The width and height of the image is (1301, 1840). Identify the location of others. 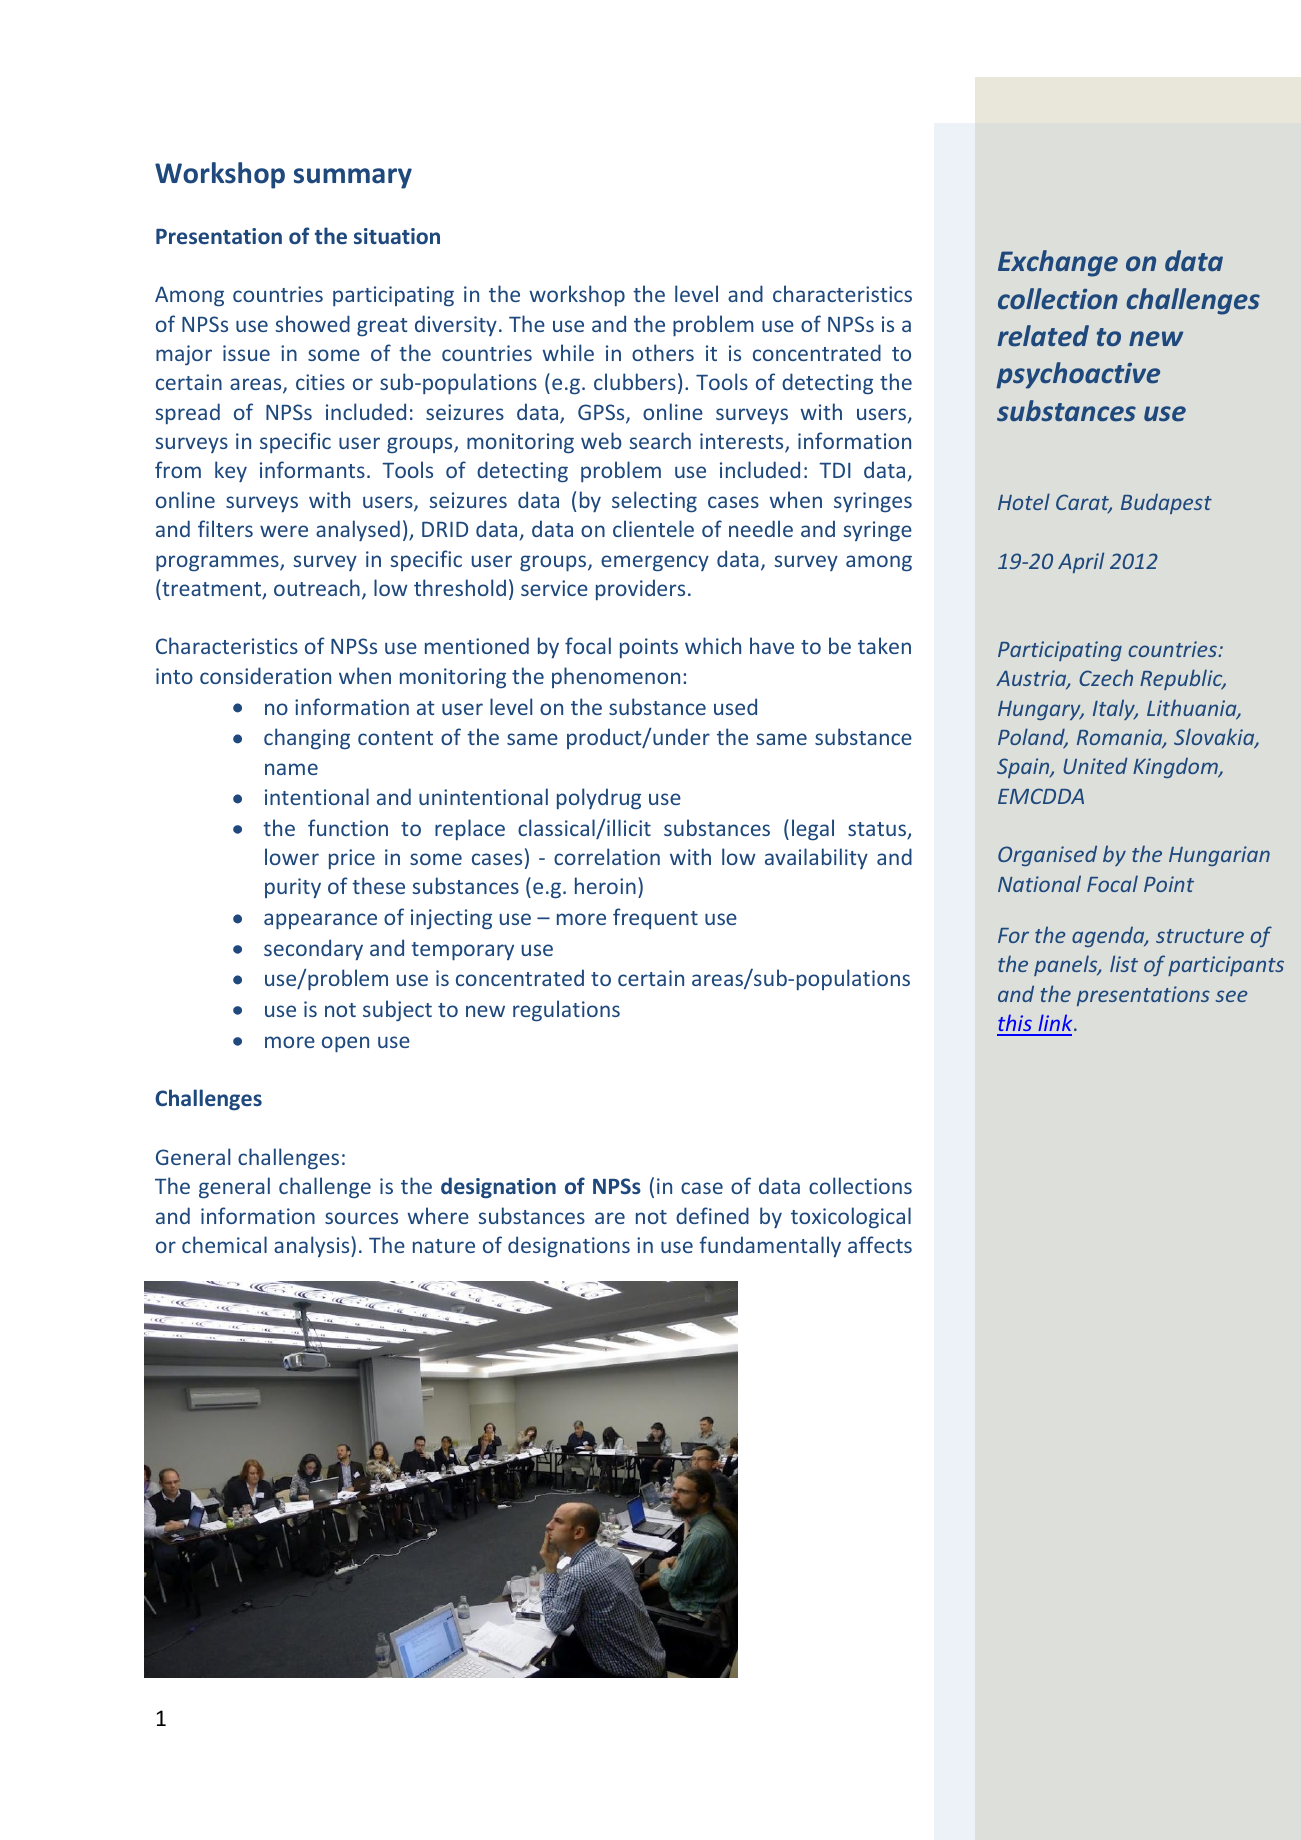
(663, 352).
